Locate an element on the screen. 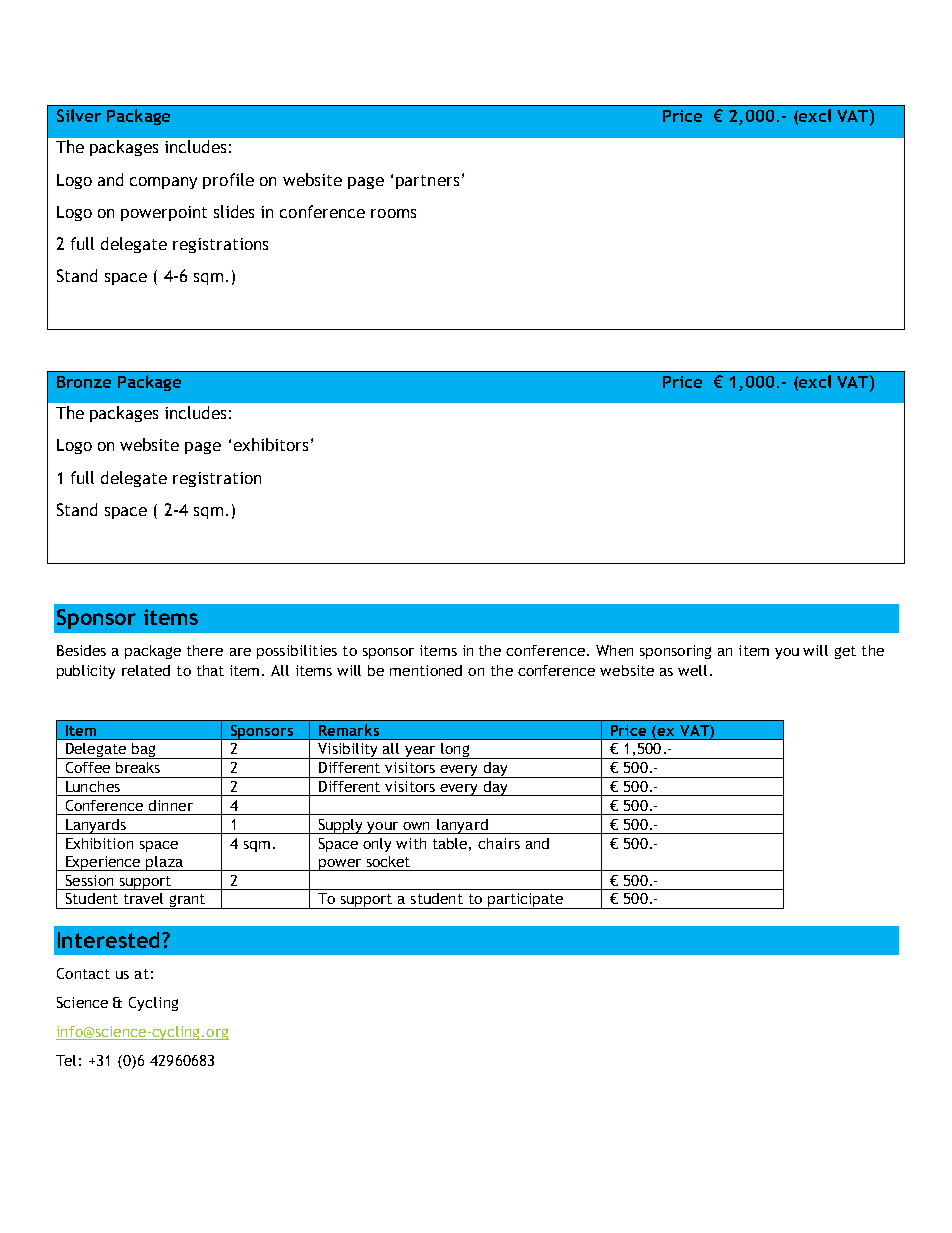  get is located at coordinates (845, 652).
